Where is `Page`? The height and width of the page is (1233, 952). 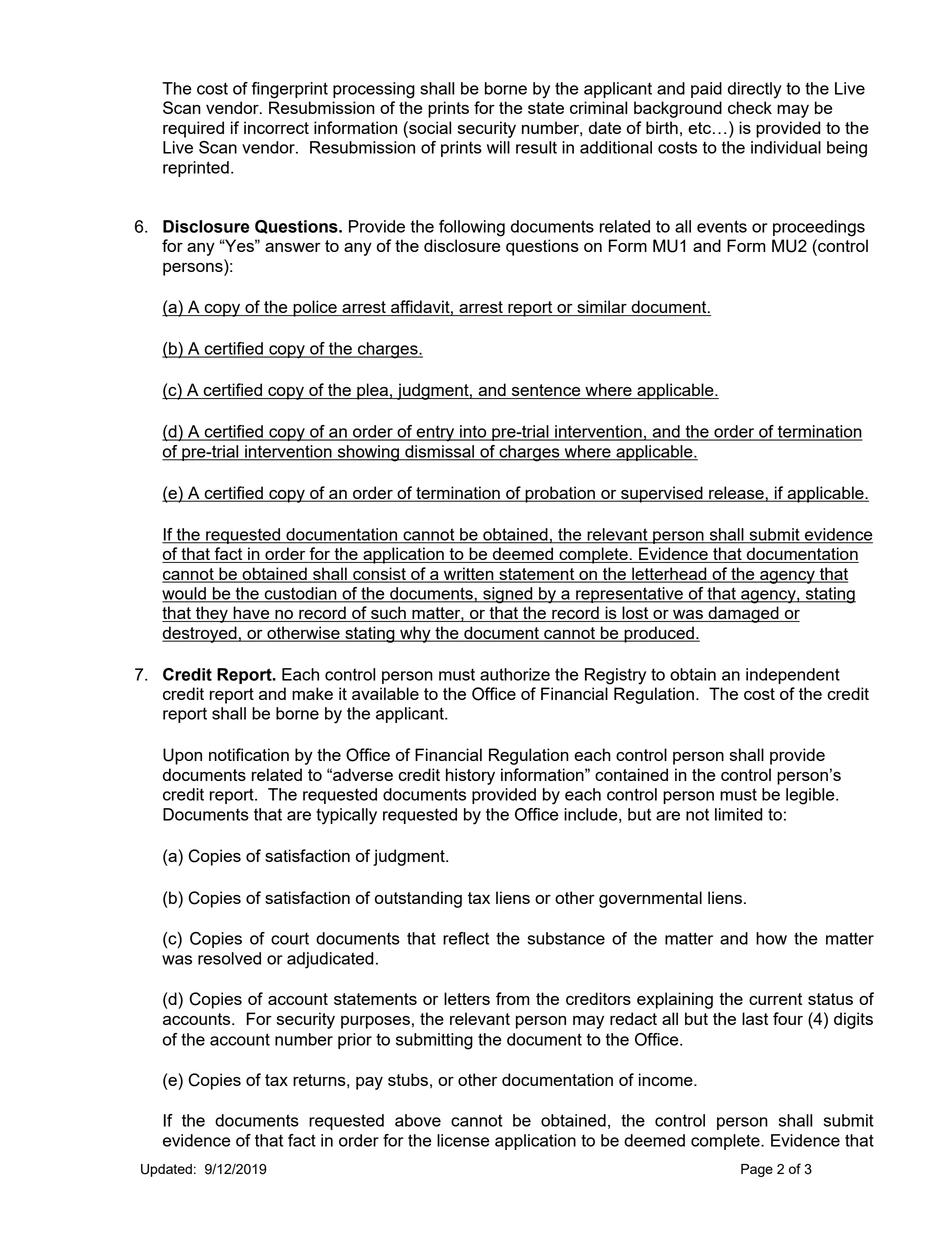
Page is located at coordinates (757, 1170).
